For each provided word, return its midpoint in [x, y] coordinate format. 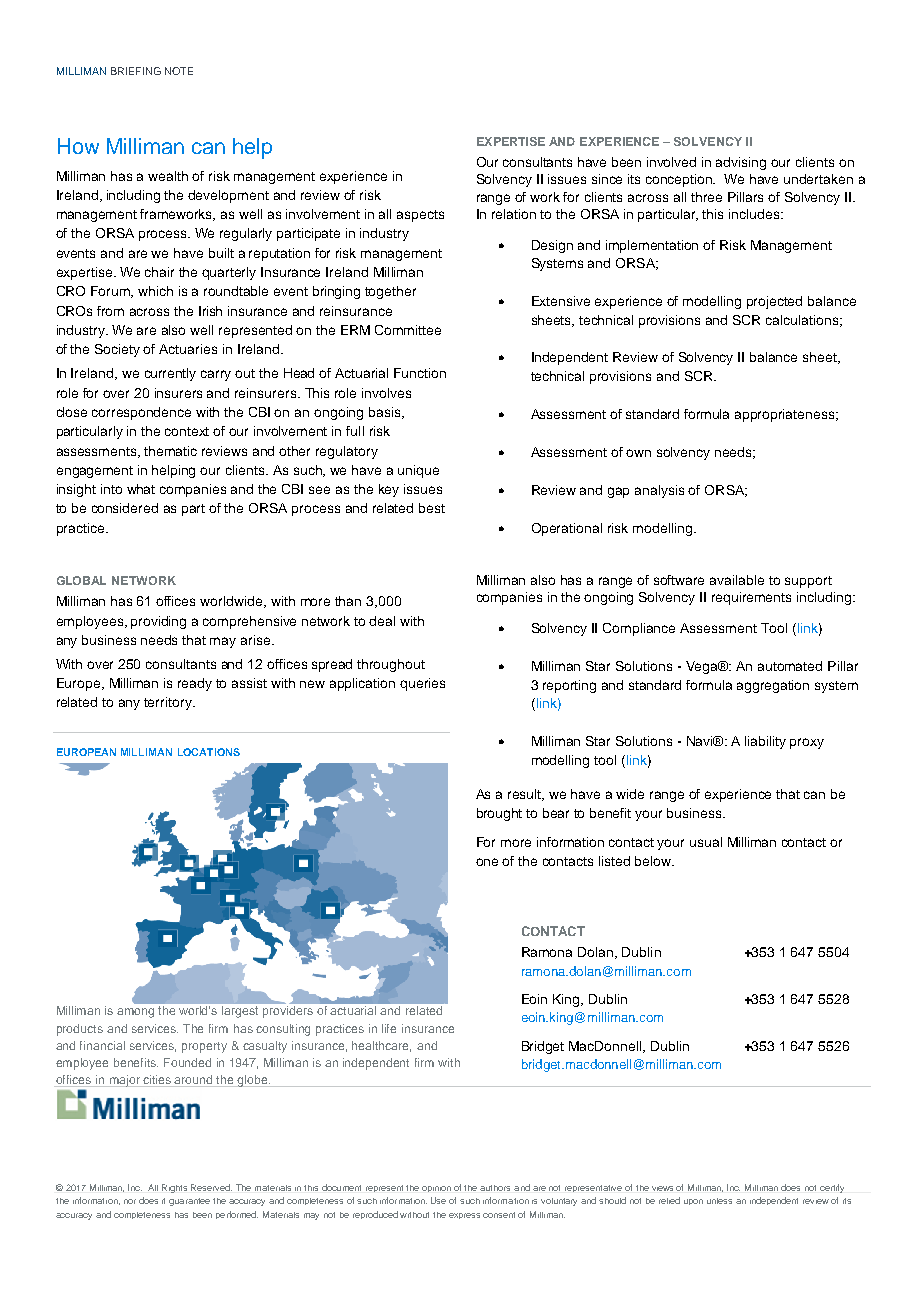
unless [719, 1201]
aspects [420, 216]
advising [741, 163]
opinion [436, 1189]
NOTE [179, 71]
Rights [174, 1188]
